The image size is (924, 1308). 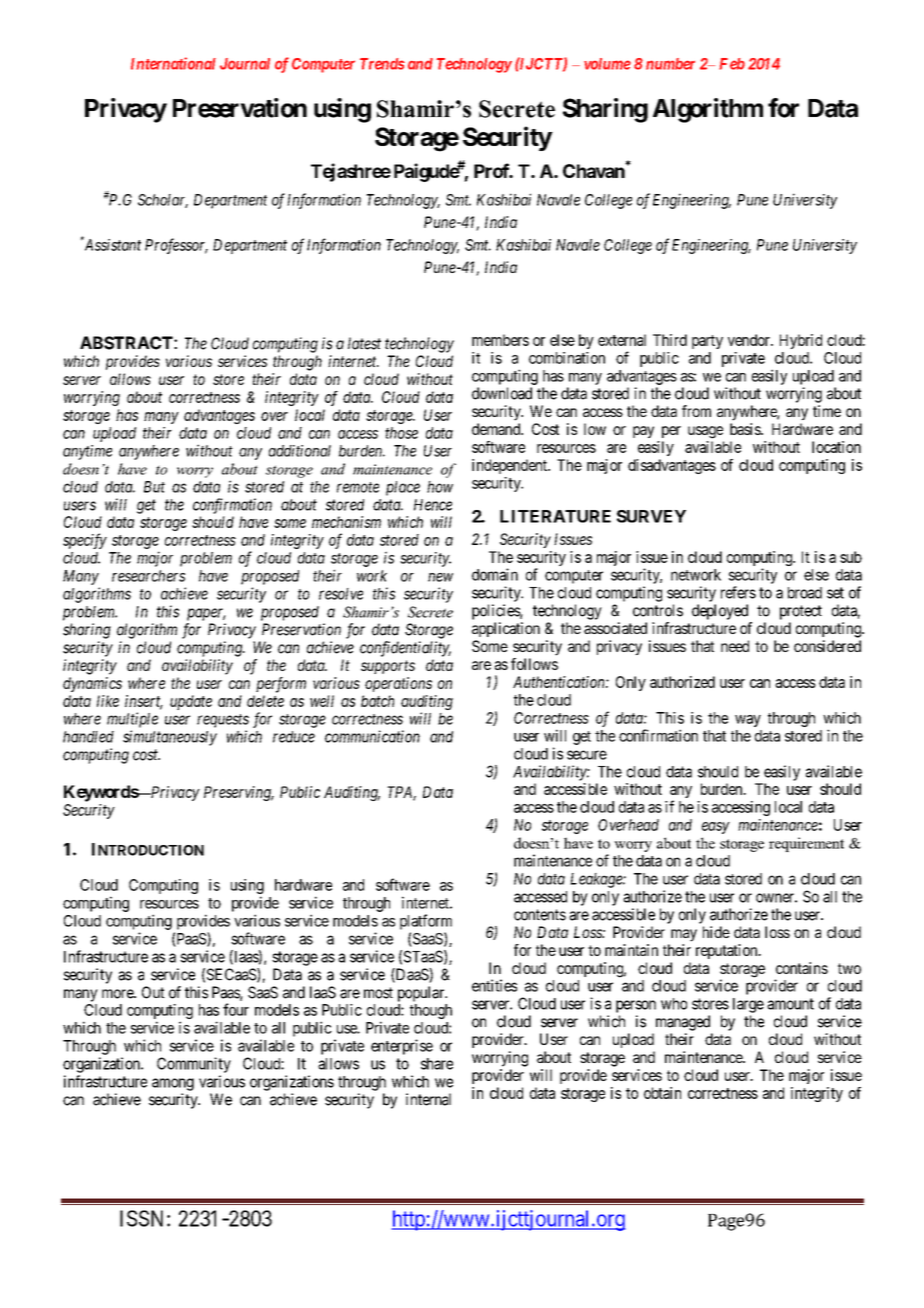 What do you see at coordinates (170, 738) in the page?
I see `simultaneously` at bounding box center [170, 738].
